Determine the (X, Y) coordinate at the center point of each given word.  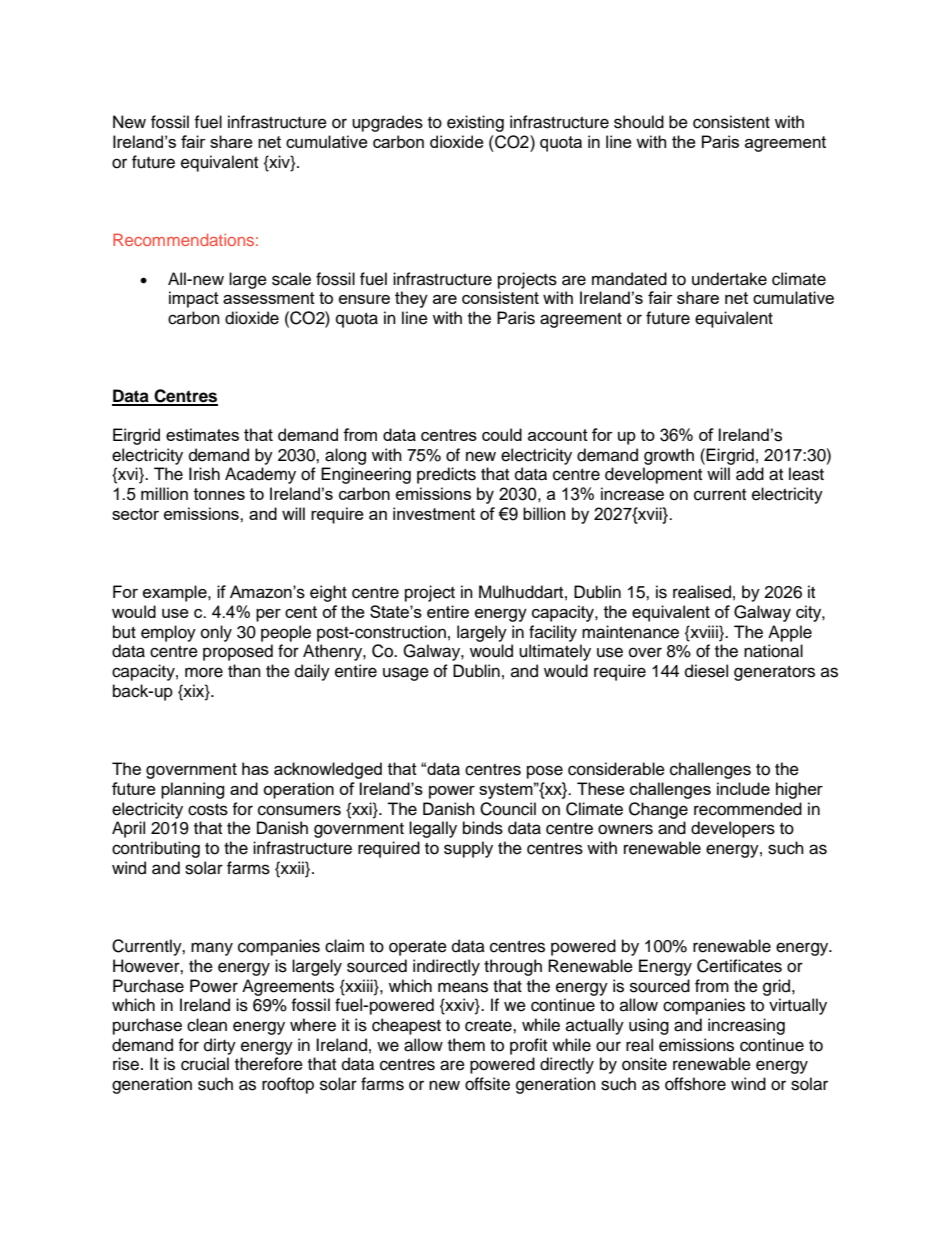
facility (553, 633)
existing (475, 123)
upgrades (387, 123)
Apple (790, 633)
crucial (205, 1064)
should (639, 122)
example (176, 593)
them (466, 1045)
